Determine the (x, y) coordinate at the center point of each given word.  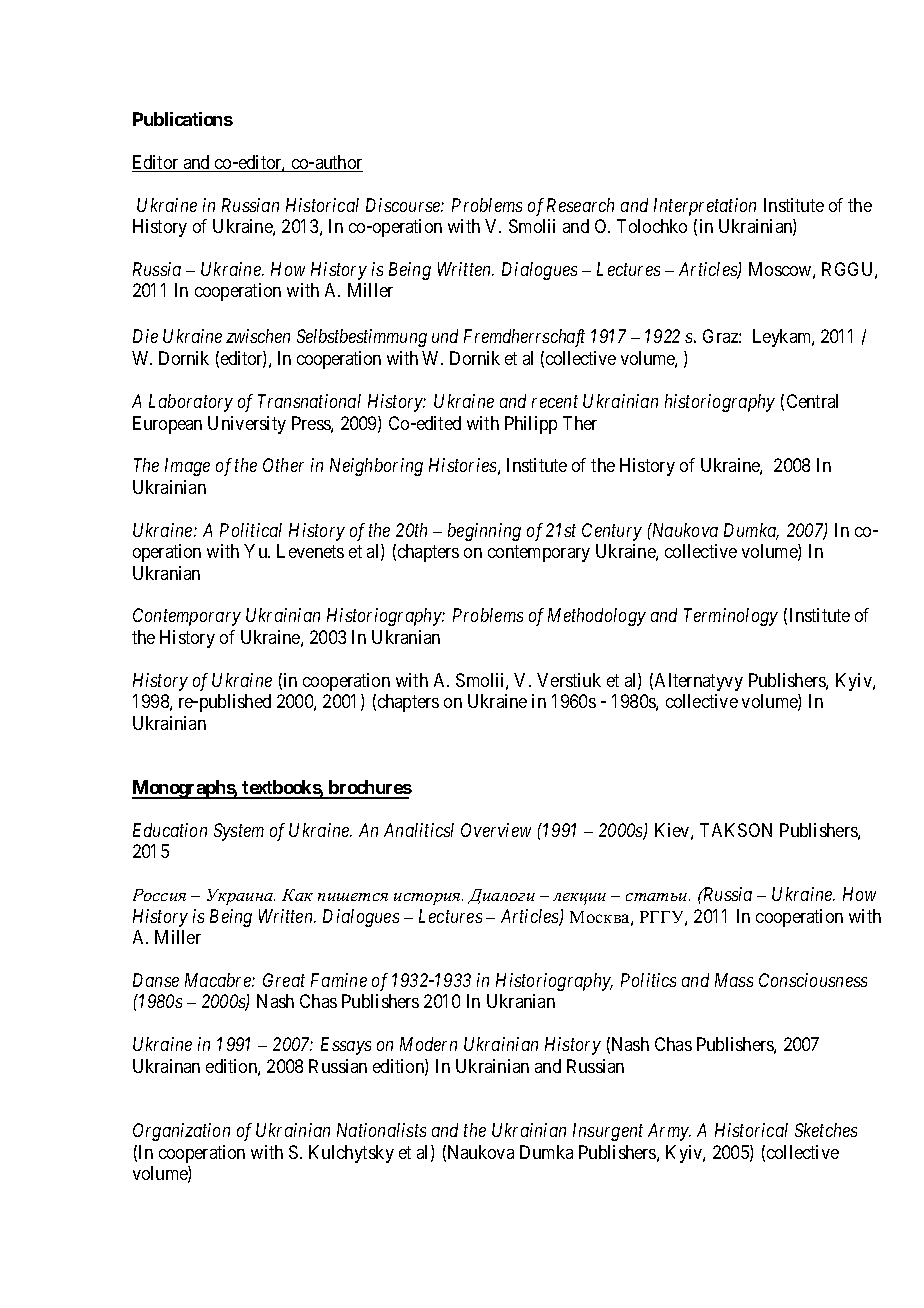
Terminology (731, 617)
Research (580, 205)
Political (251, 530)
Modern (428, 1044)
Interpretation (705, 207)
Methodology (597, 617)
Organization (181, 1132)
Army (669, 1132)
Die (145, 336)
